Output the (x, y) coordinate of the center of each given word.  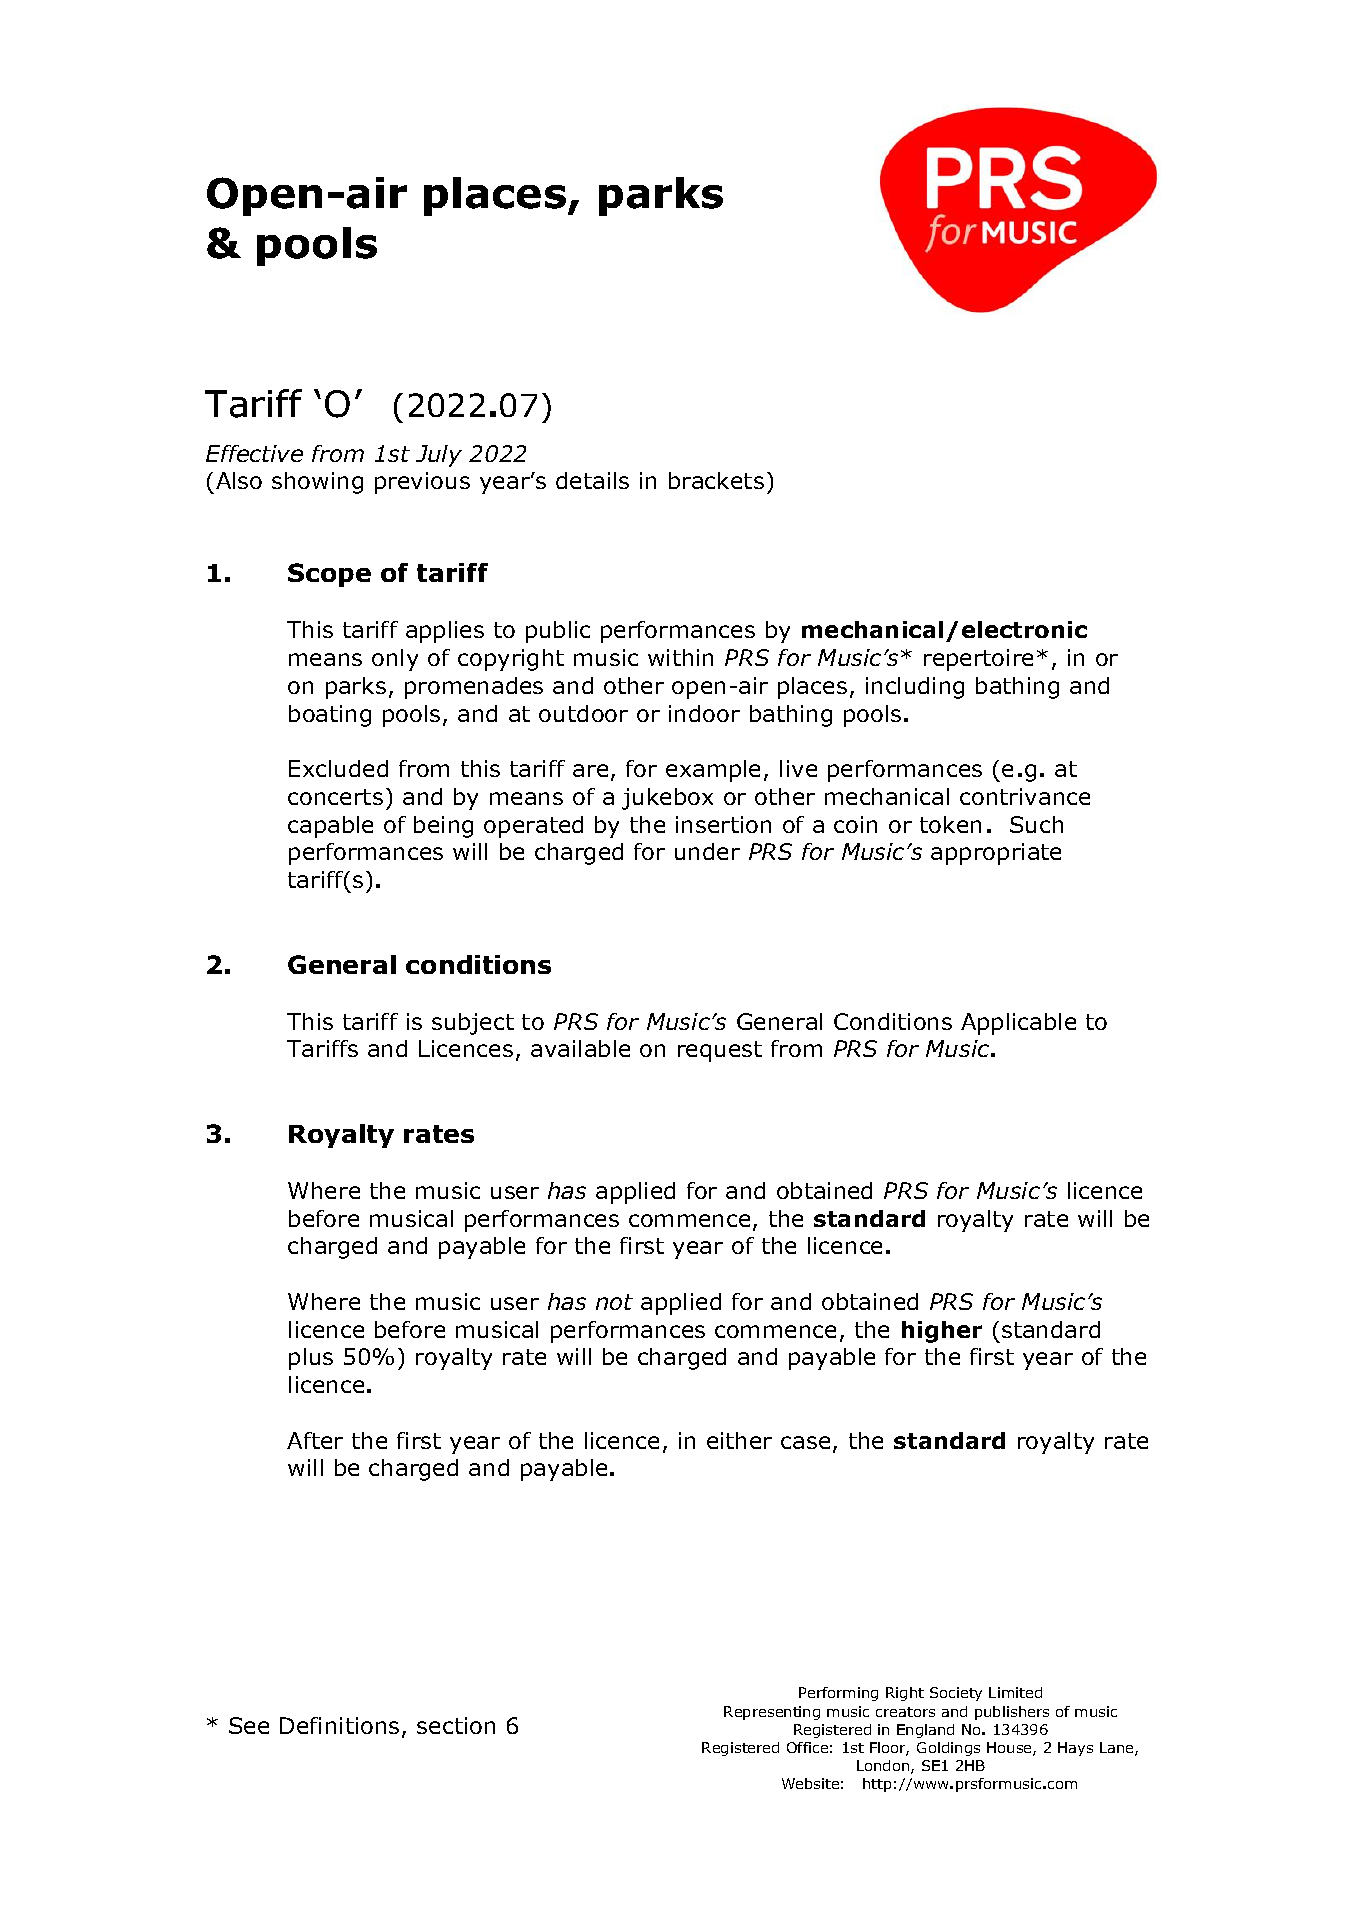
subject (473, 1024)
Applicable (1018, 1024)
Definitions (339, 1725)
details (592, 480)
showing (317, 483)
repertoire (978, 660)
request (720, 1051)
